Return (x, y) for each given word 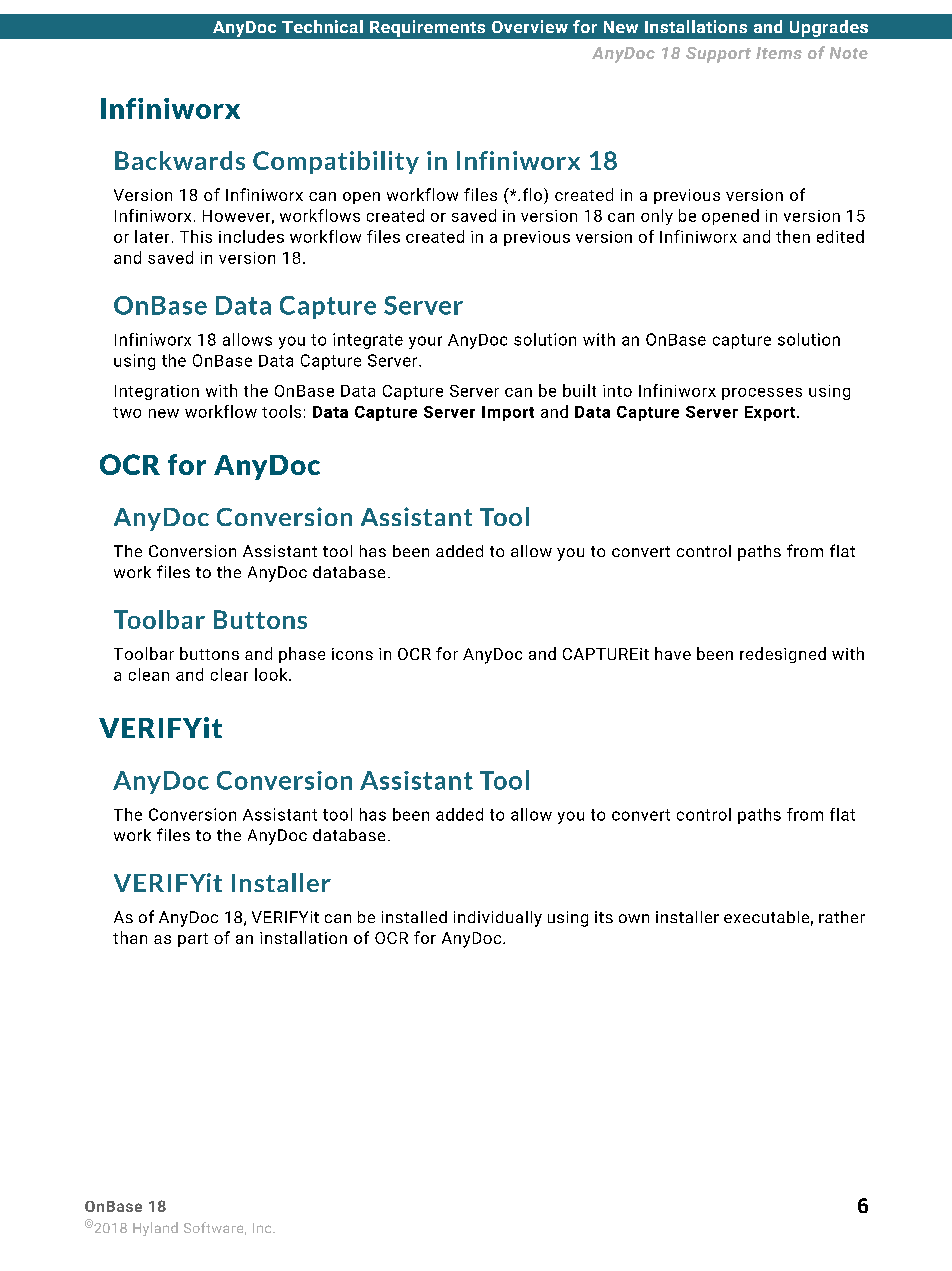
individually (498, 919)
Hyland (155, 1229)
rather (842, 917)
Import (508, 413)
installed (414, 917)
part (193, 940)
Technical (322, 26)
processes (762, 394)
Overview (530, 26)
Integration (157, 392)
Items (779, 53)
